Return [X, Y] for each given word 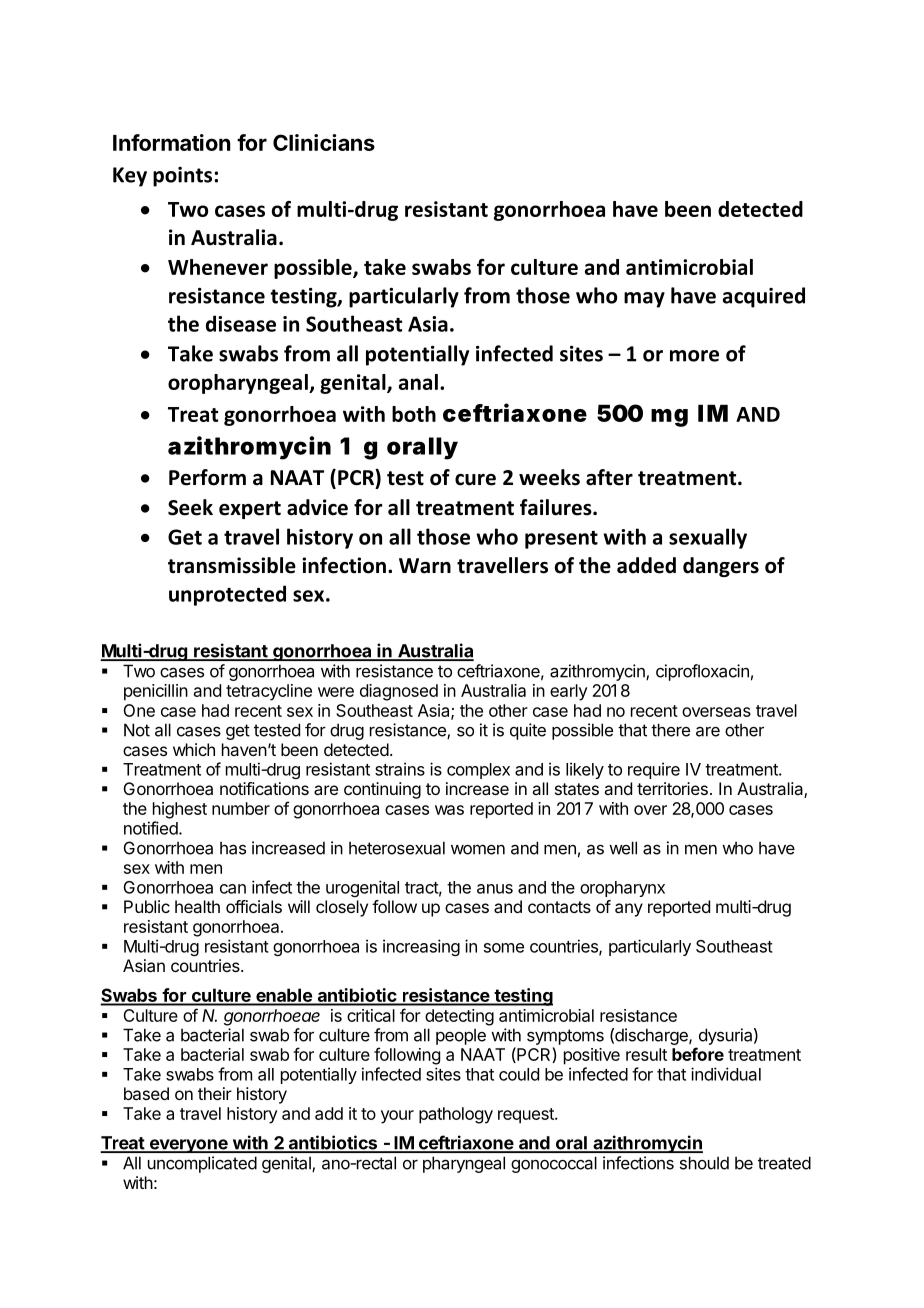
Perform [207, 477]
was [449, 810]
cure [475, 480]
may [644, 300]
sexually [708, 538]
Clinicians [324, 142]
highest [180, 810]
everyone [188, 1146]
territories [672, 788]
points [182, 177]
